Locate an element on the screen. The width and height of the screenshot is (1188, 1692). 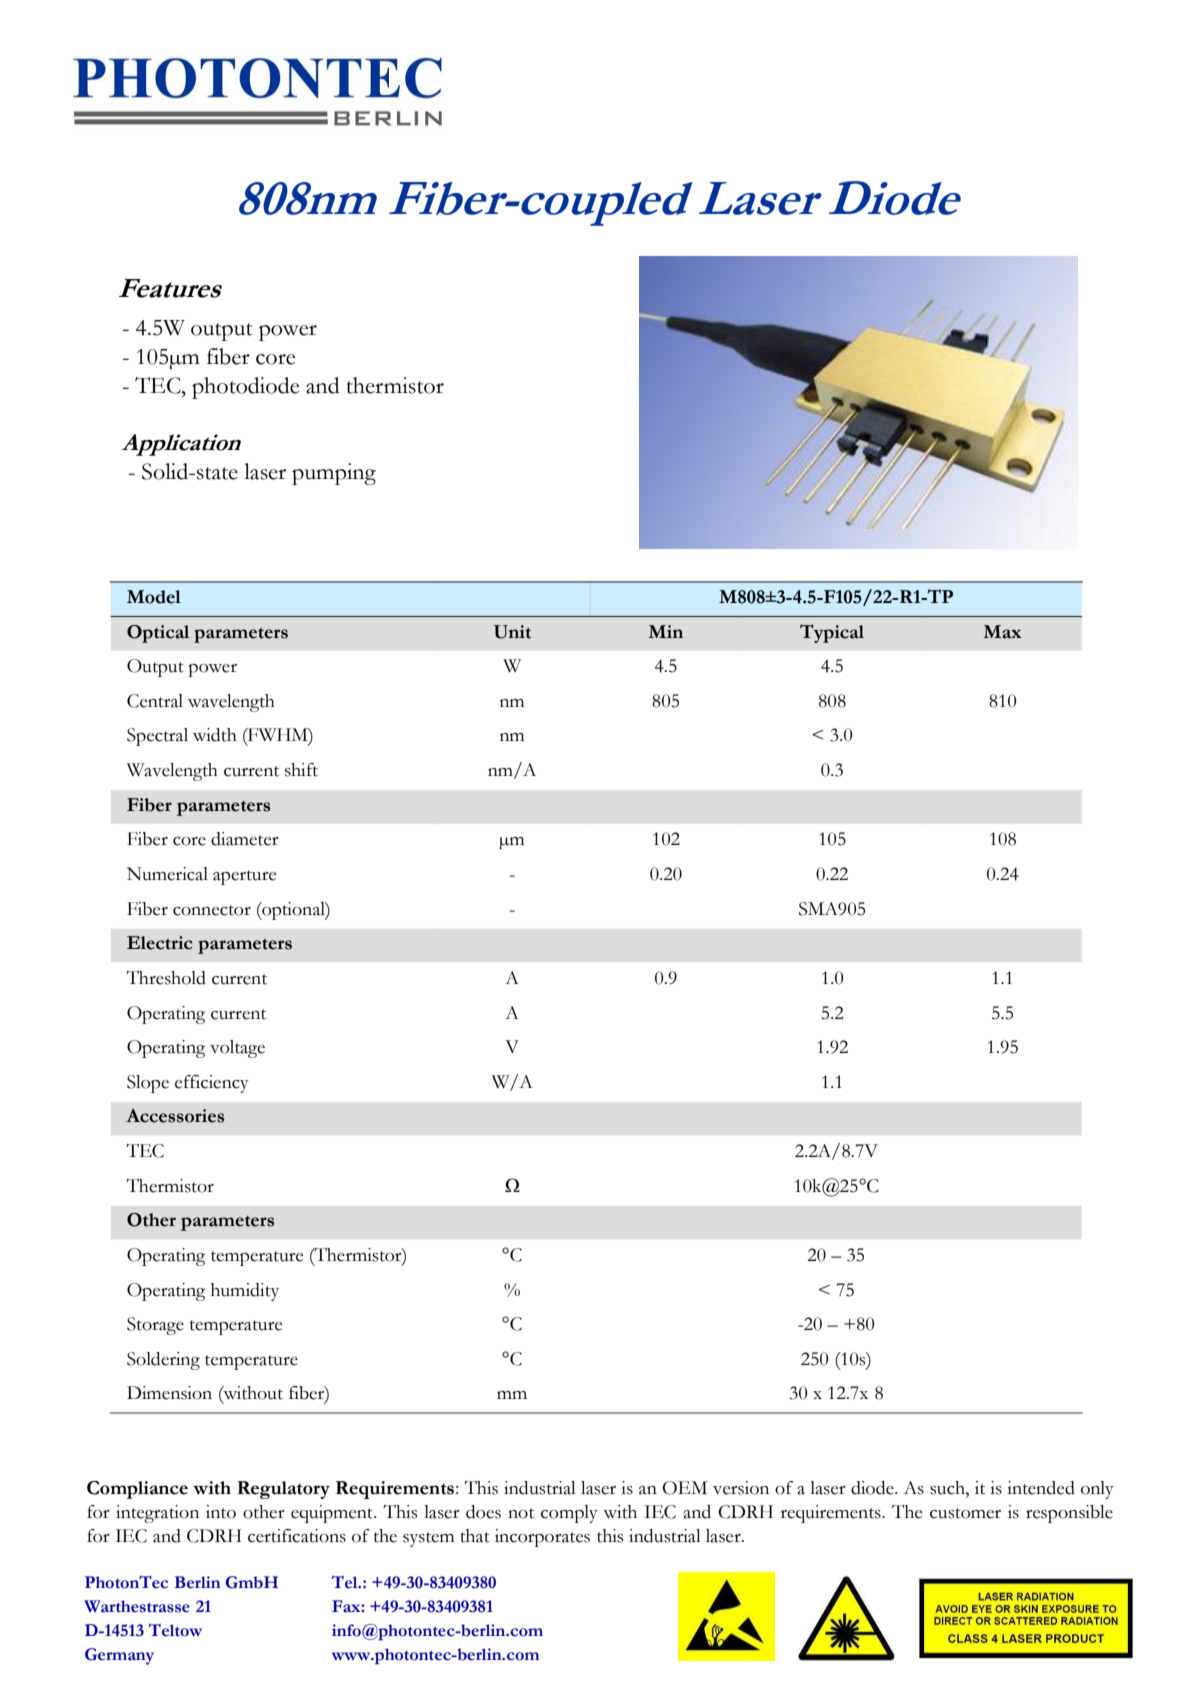
efficiency is located at coordinates (212, 1084).
